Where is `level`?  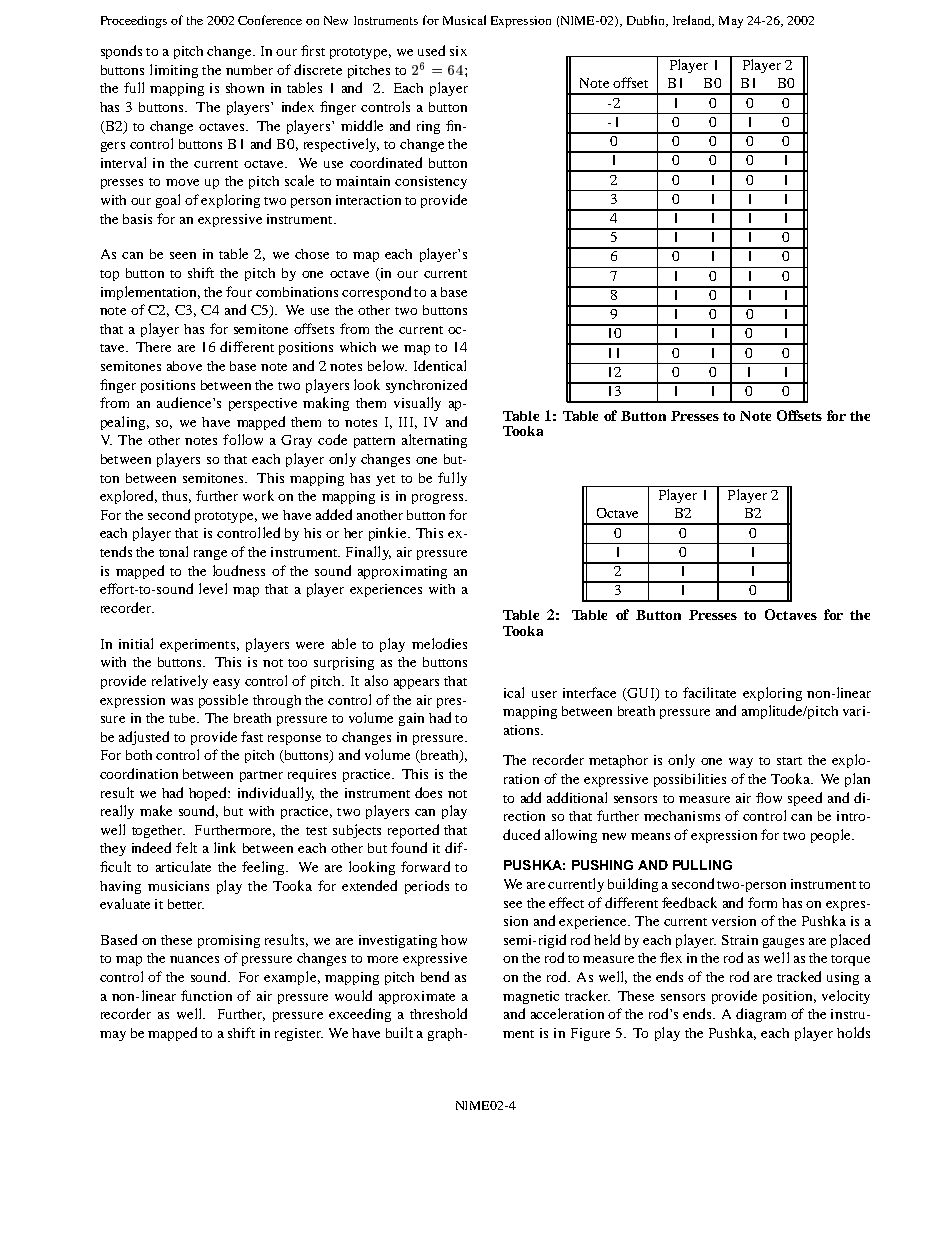 level is located at coordinates (213, 588).
